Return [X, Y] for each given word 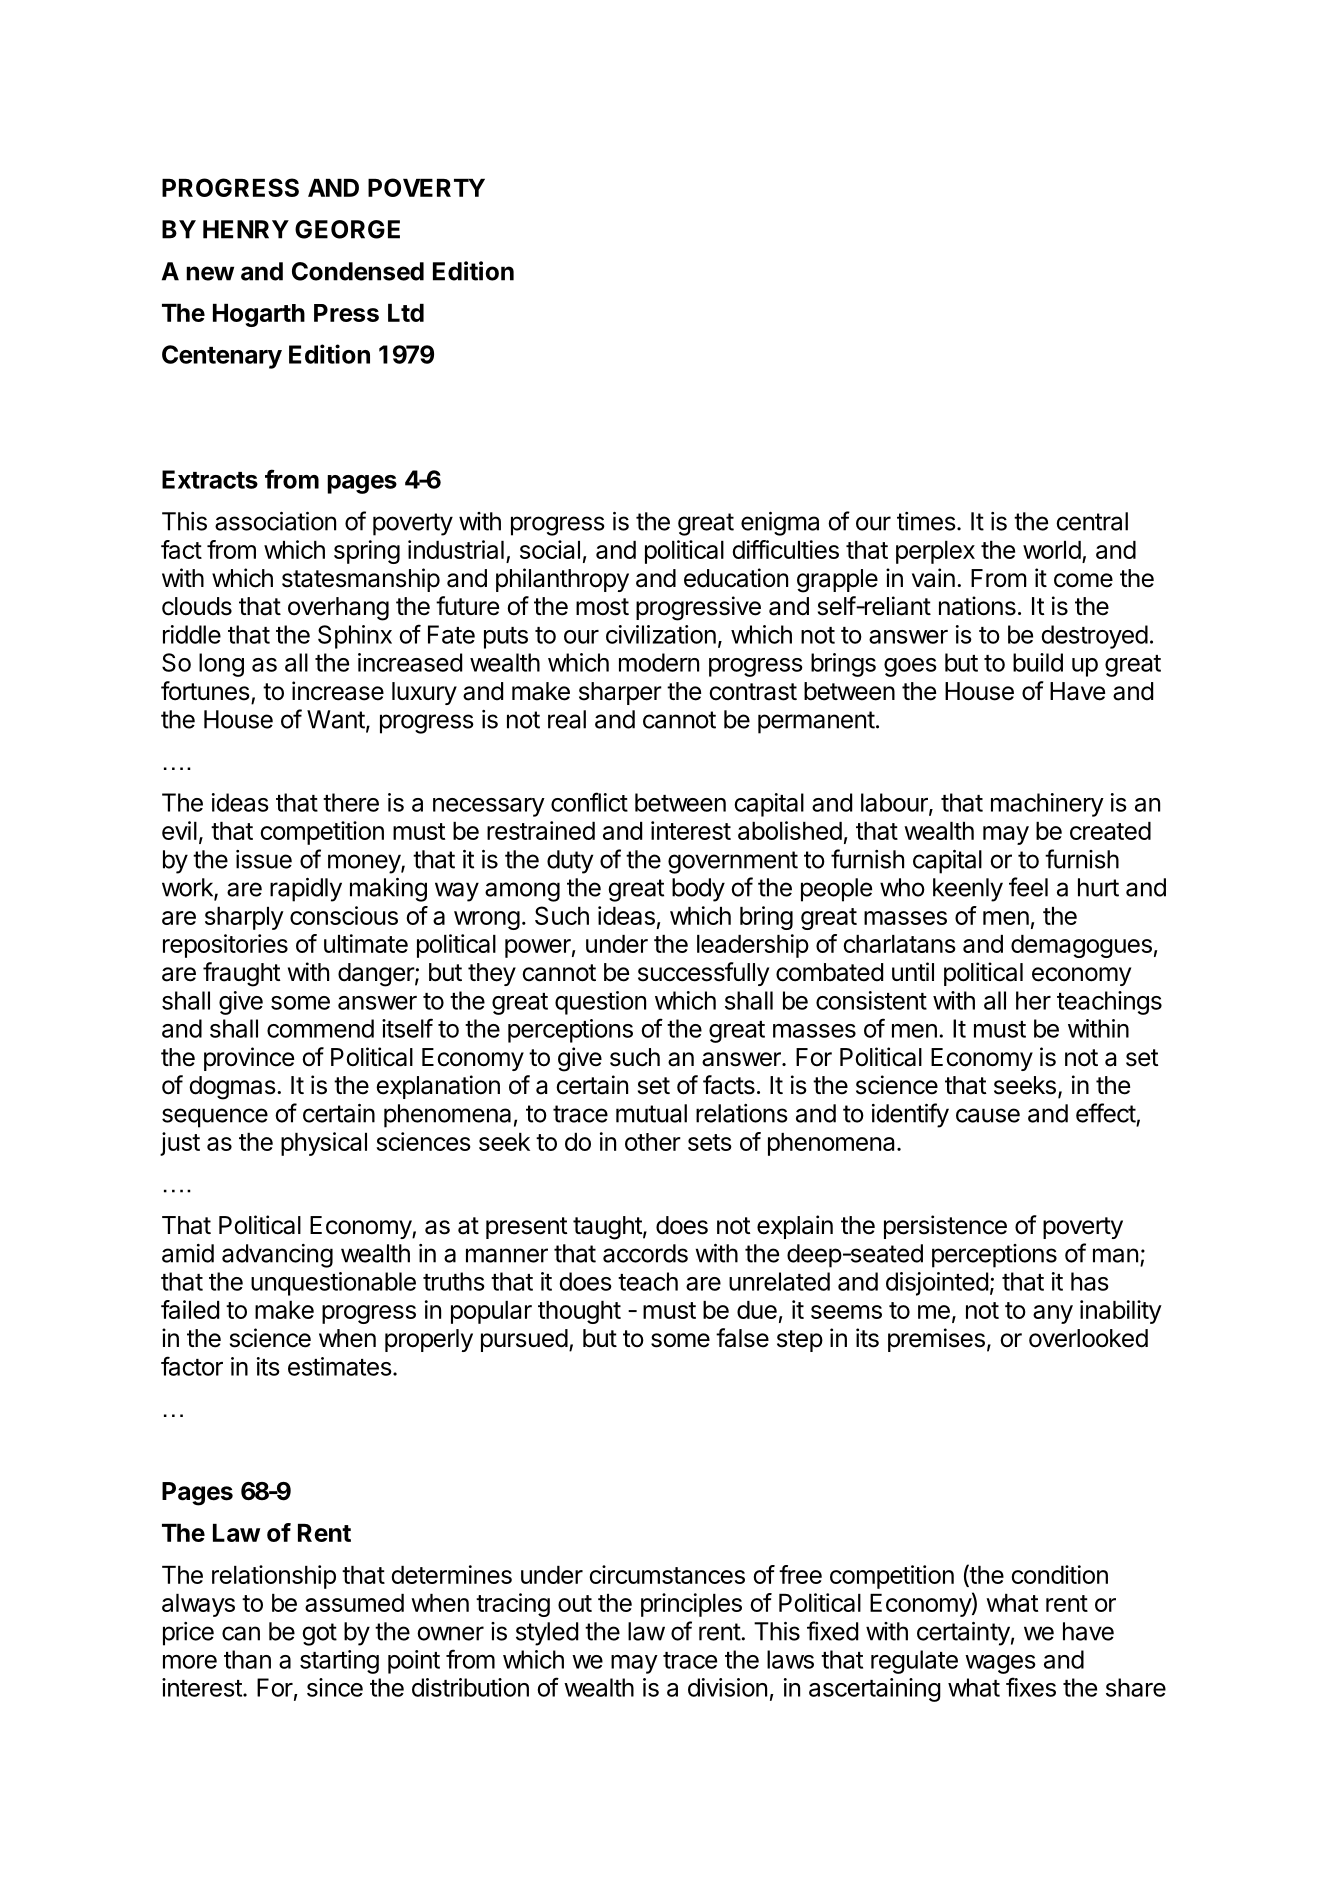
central [1092, 521]
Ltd [406, 313]
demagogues [1081, 946]
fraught [242, 974]
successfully [703, 974]
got [319, 1634]
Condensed [358, 271]
